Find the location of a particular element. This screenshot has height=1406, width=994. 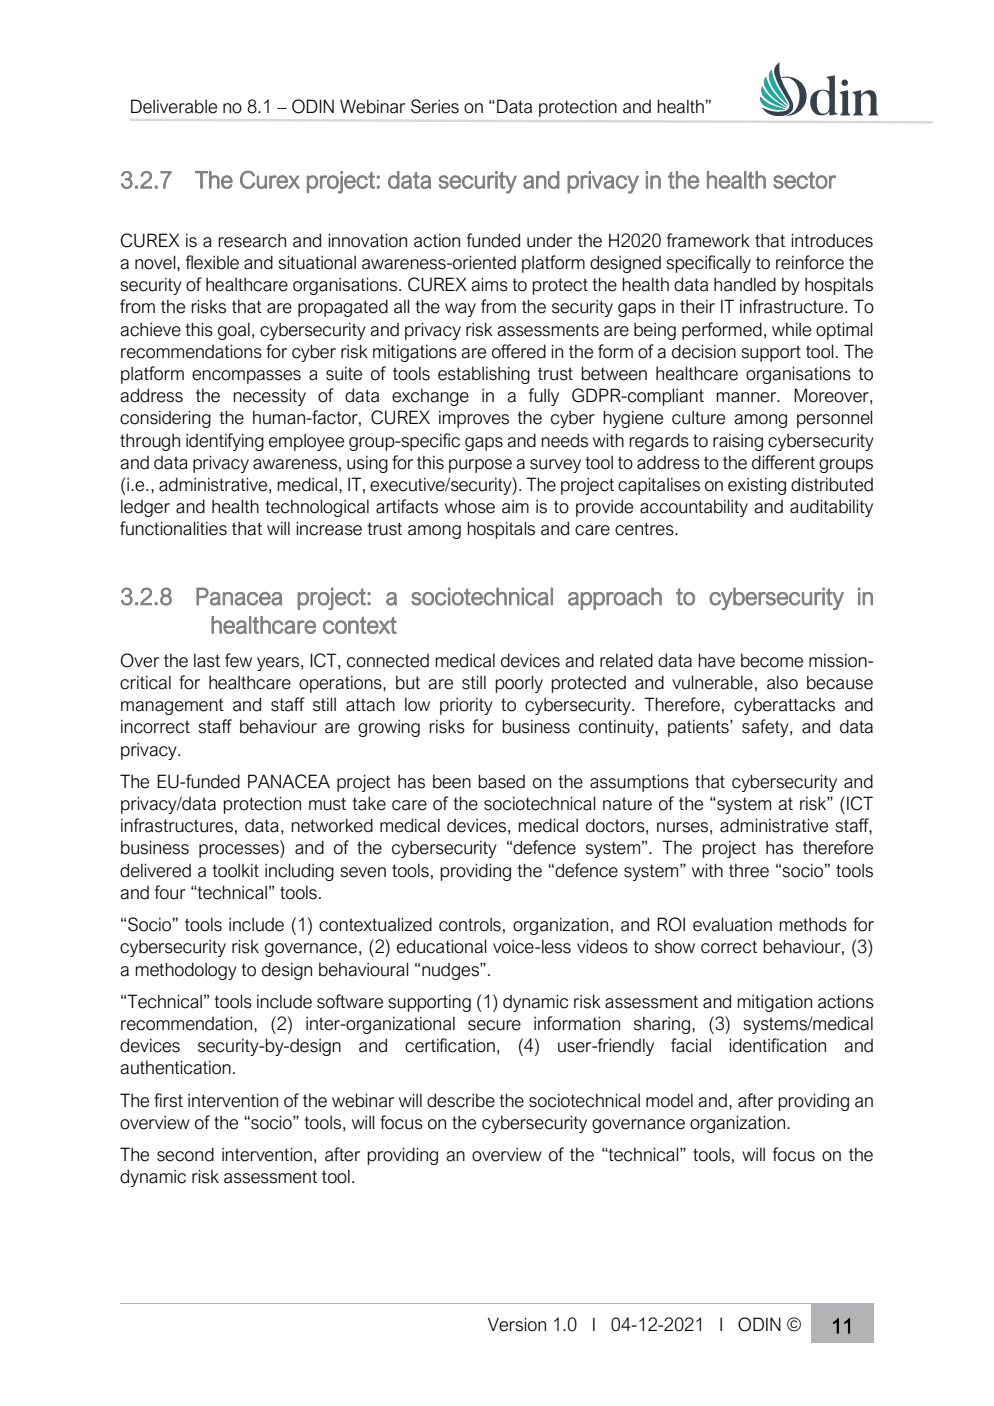

second is located at coordinates (185, 1154).
